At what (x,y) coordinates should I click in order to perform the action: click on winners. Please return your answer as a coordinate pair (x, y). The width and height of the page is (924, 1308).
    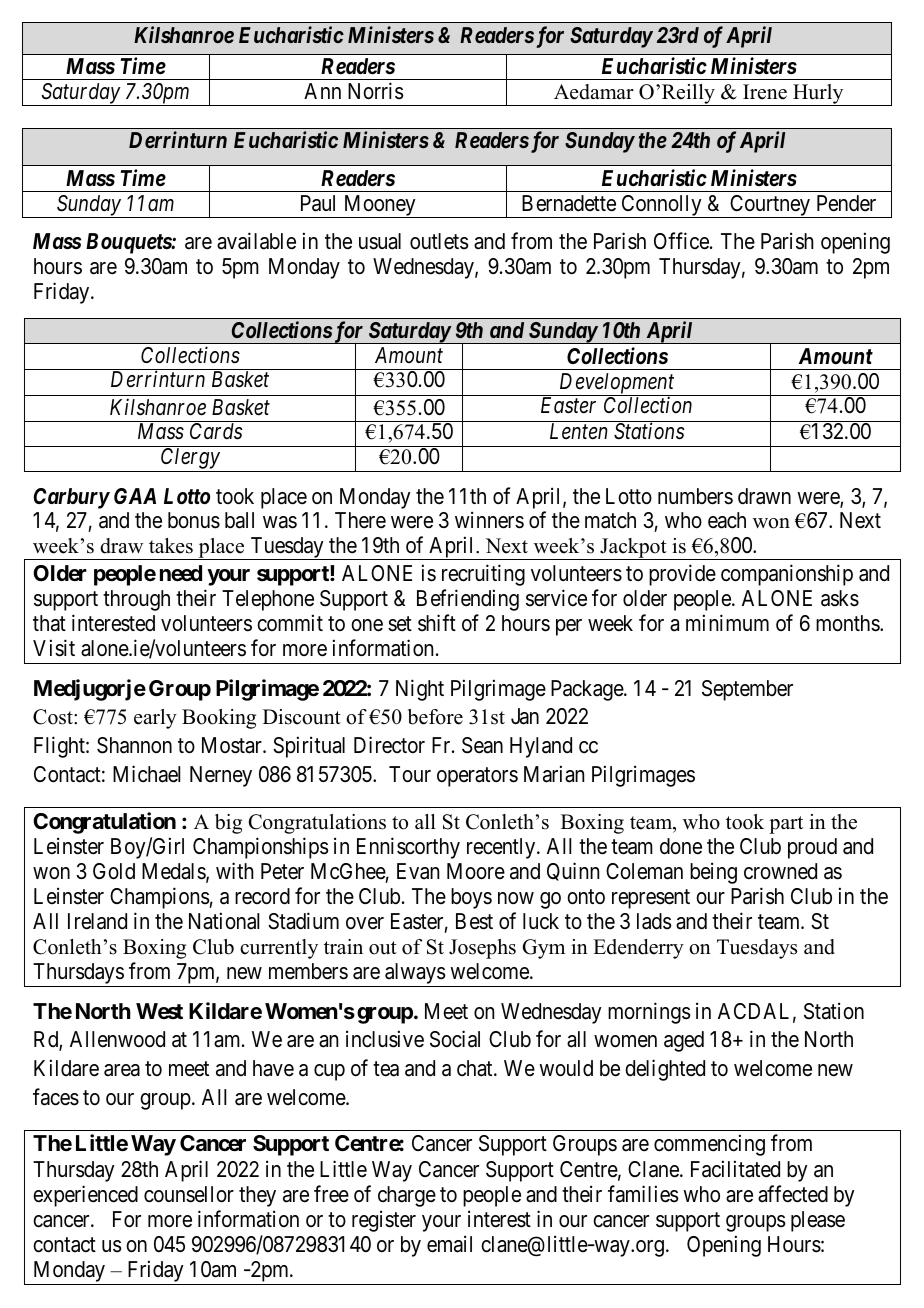
    Looking at the image, I should click on (489, 520).
